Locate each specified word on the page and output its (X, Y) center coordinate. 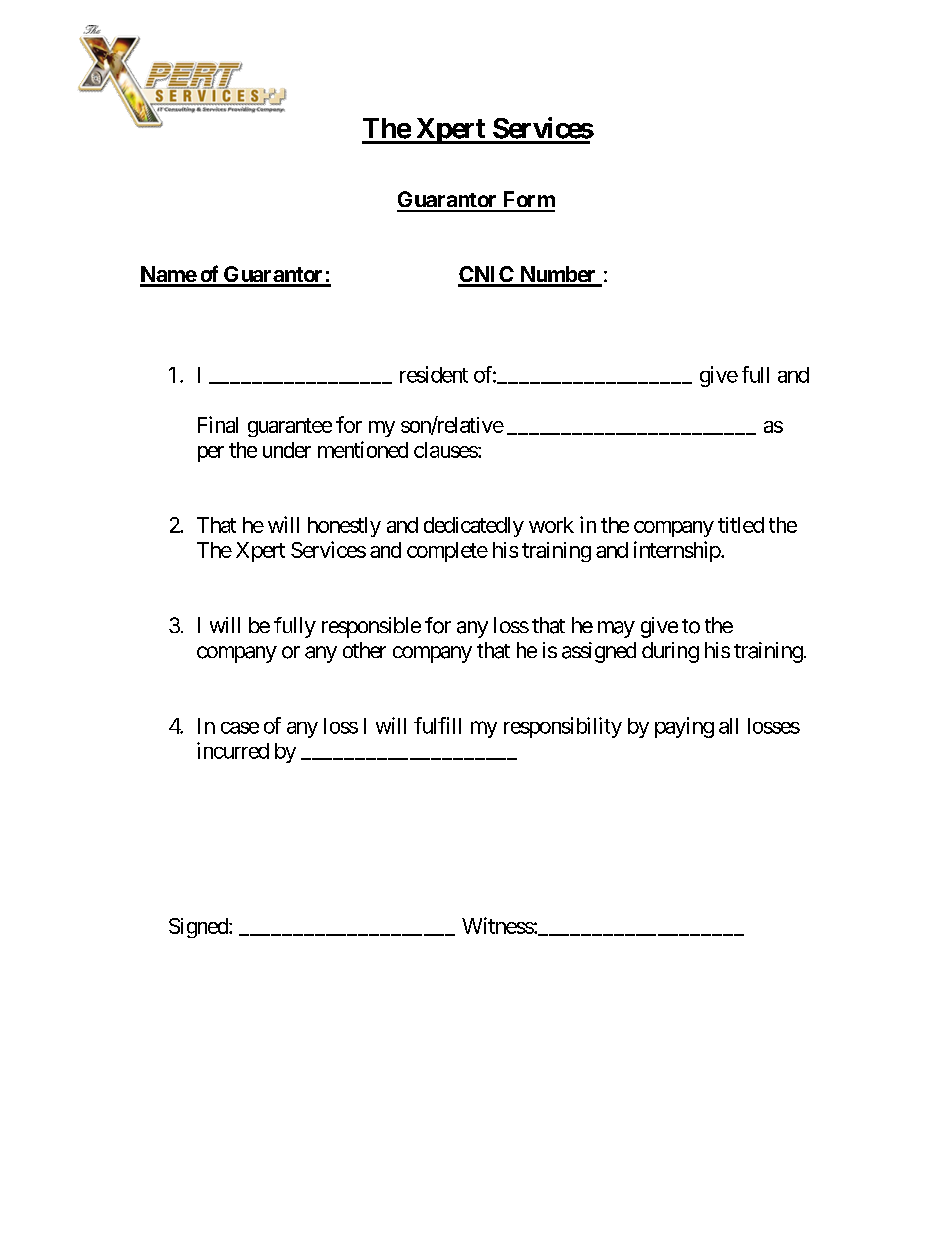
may (616, 629)
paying (684, 727)
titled (741, 525)
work (551, 525)
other (364, 650)
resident (434, 374)
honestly (344, 527)
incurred (233, 750)
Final (218, 424)
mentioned (363, 449)
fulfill (437, 725)
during (670, 652)
